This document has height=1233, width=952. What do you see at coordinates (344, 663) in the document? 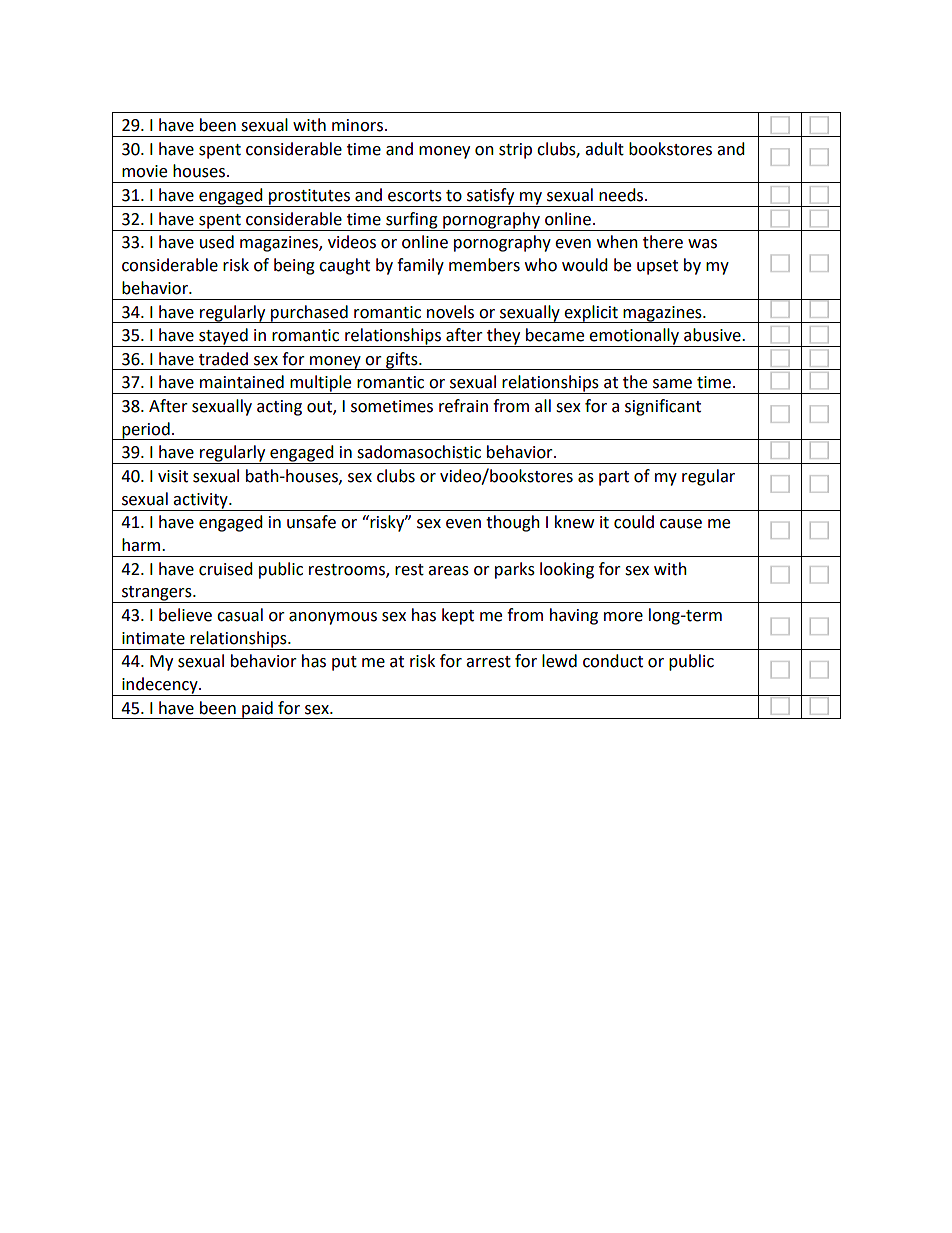
I see `put` at bounding box center [344, 663].
